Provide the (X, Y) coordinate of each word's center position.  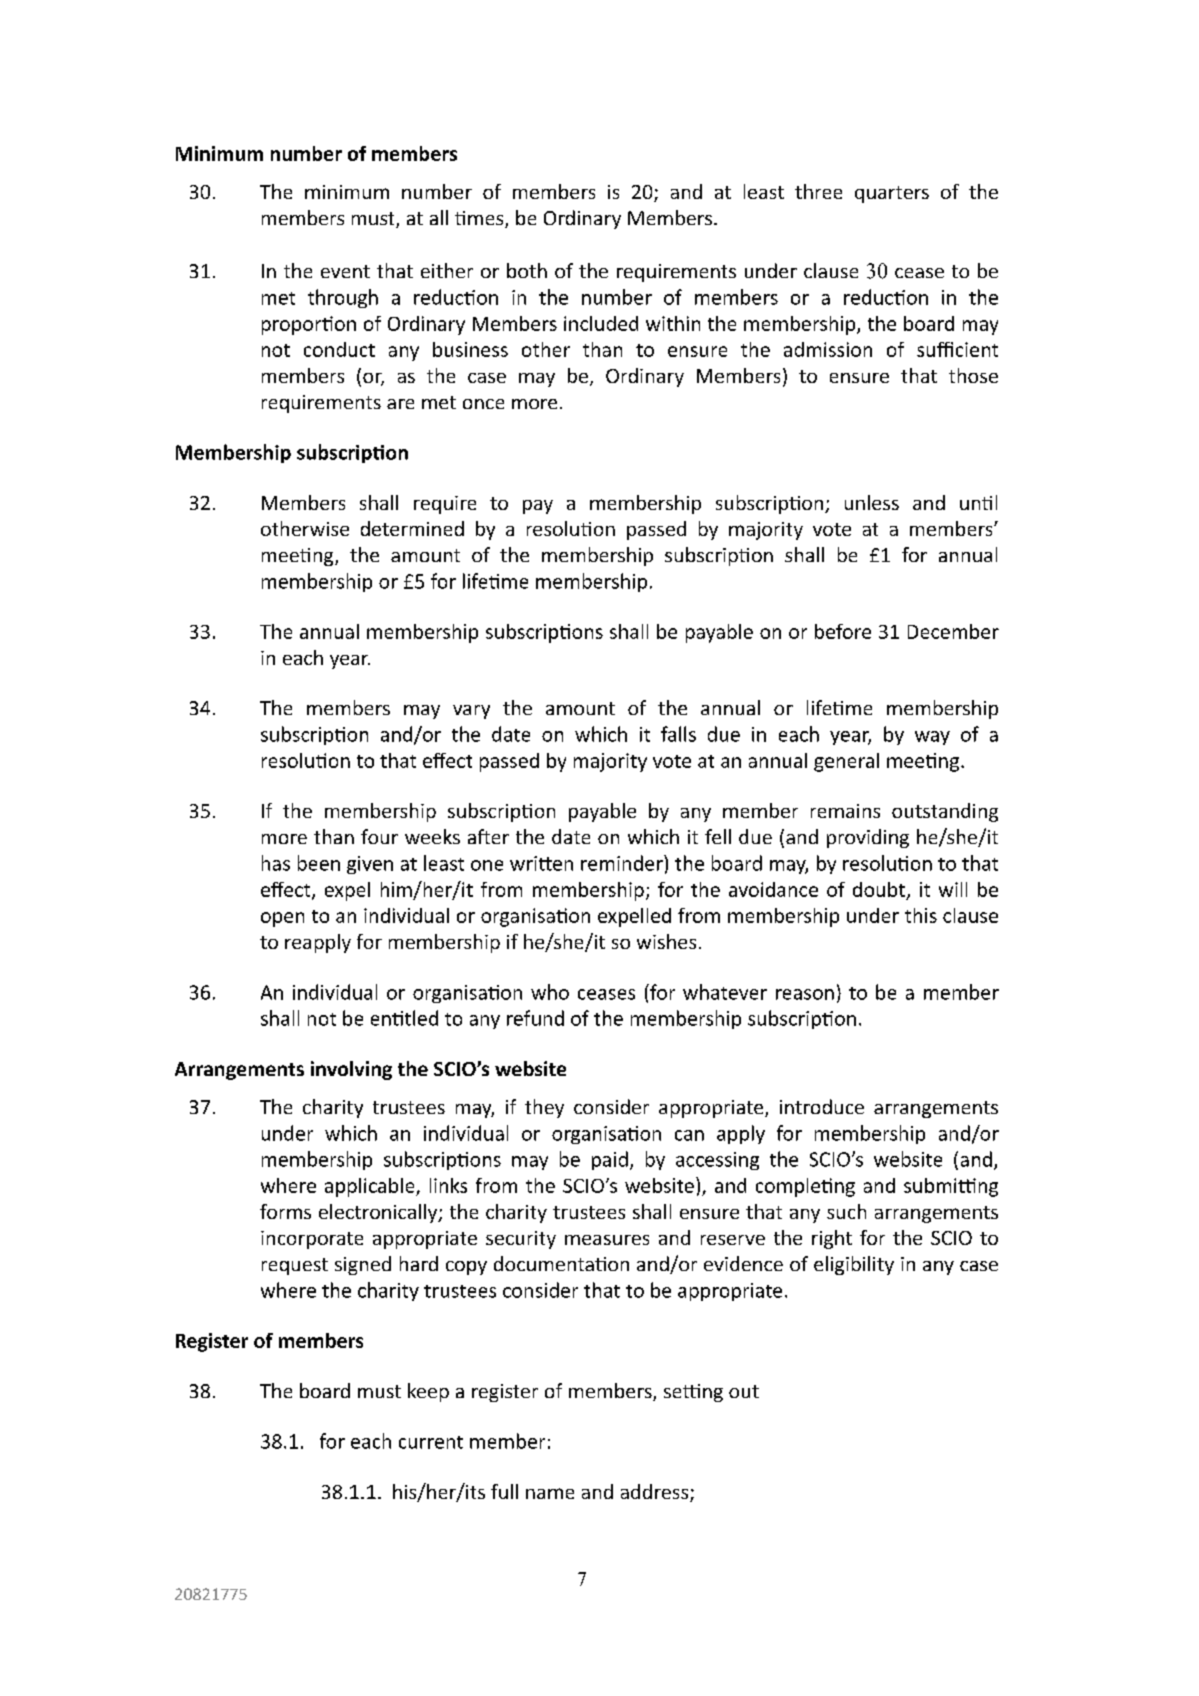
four (379, 836)
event (345, 271)
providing (868, 838)
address (656, 1493)
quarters (892, 194)
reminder (623, 863)
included (601, 323)
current (431, 1442)
